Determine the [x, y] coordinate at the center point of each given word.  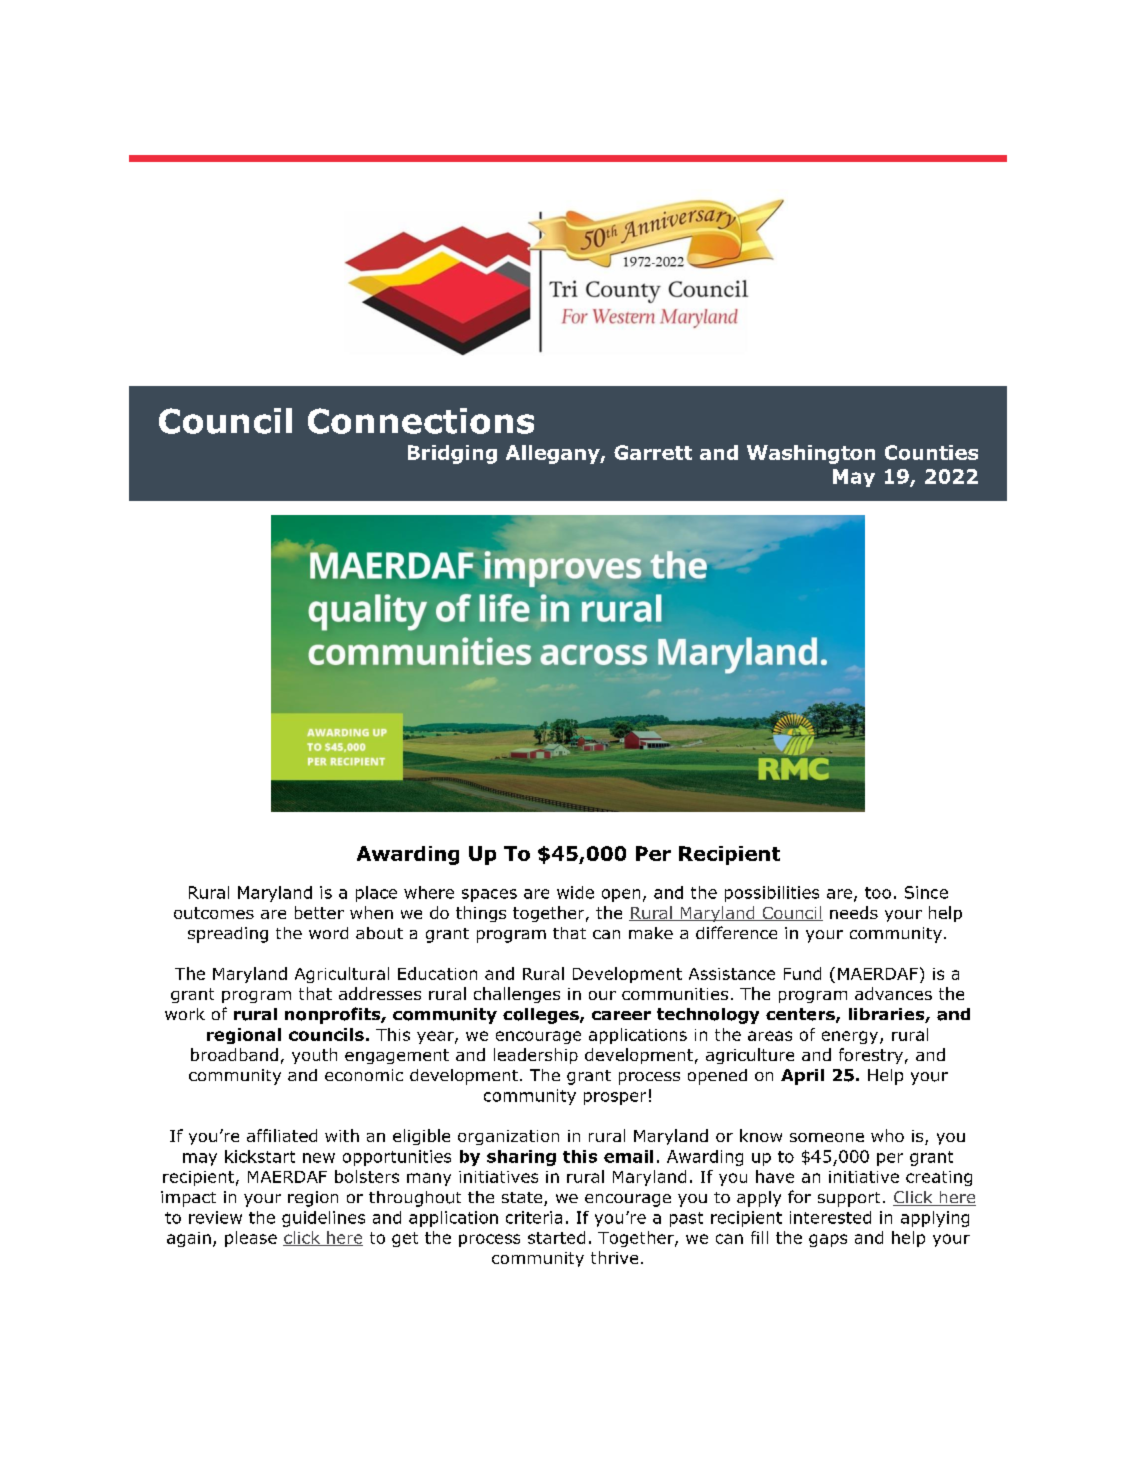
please [251, 1239]
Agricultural [342, 975]
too [878, 893]
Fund [802, 973]
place [376, 894]
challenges [517, 995]
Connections [421, 421]
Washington [811, 454]
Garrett [653, 452]
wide [575, 892]
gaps [828, 1240]
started [556, 1237]
